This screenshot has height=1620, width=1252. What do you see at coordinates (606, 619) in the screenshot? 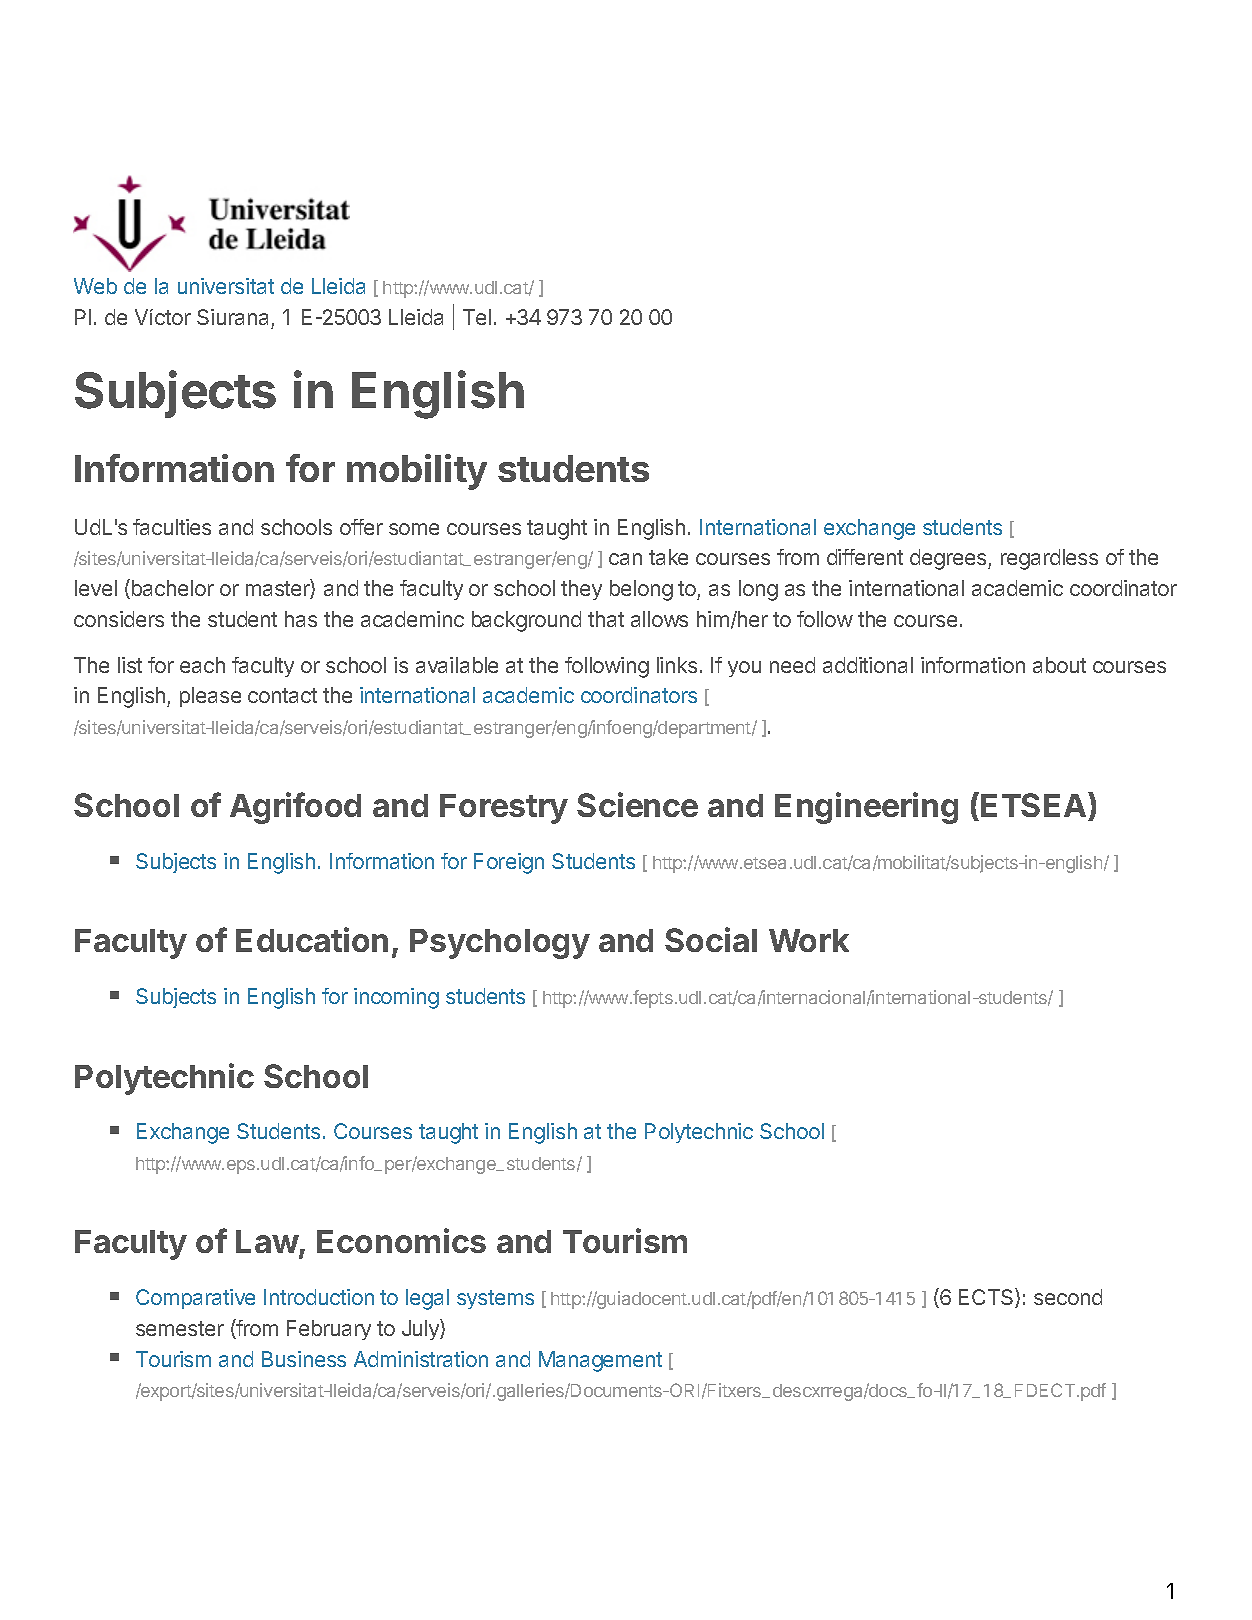
I see `that` at bounding box center [606, 619].
